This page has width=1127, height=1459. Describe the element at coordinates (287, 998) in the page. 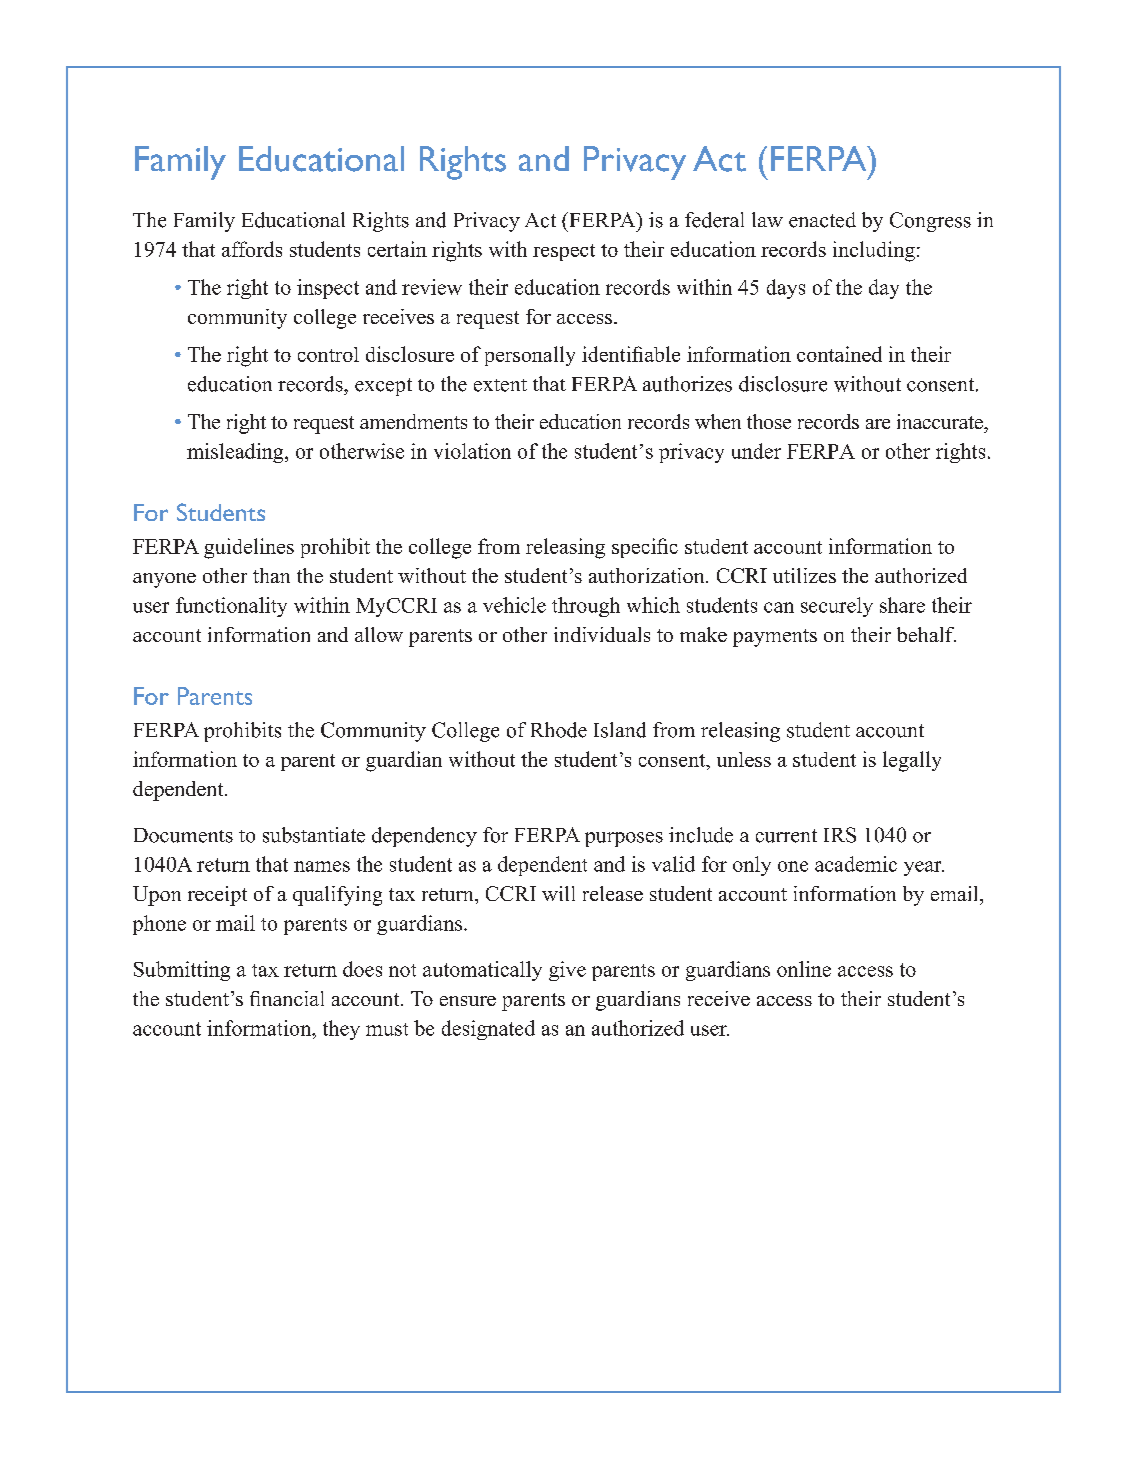

I see `financial` at that location.
